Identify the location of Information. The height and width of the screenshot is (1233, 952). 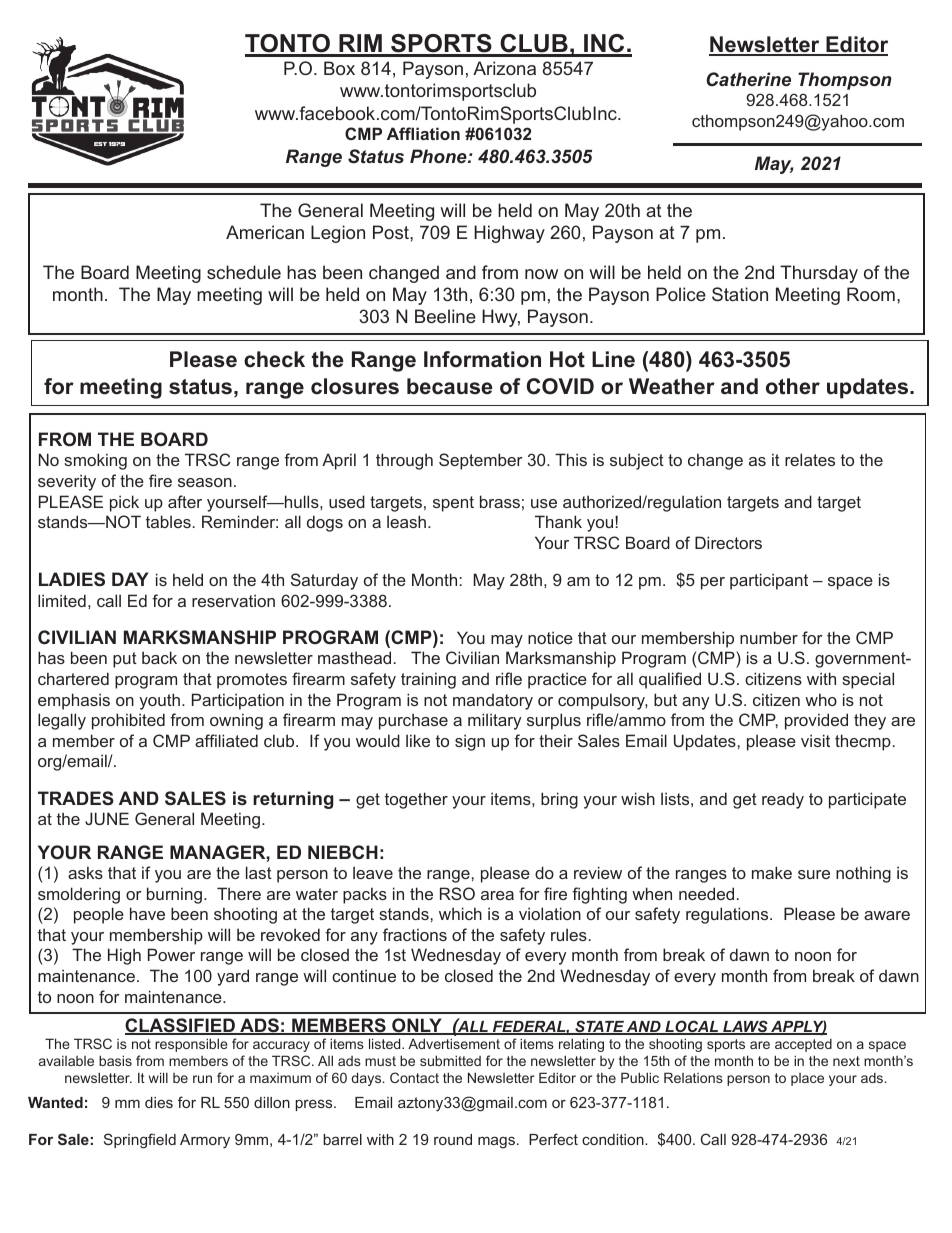
(482, 359).
